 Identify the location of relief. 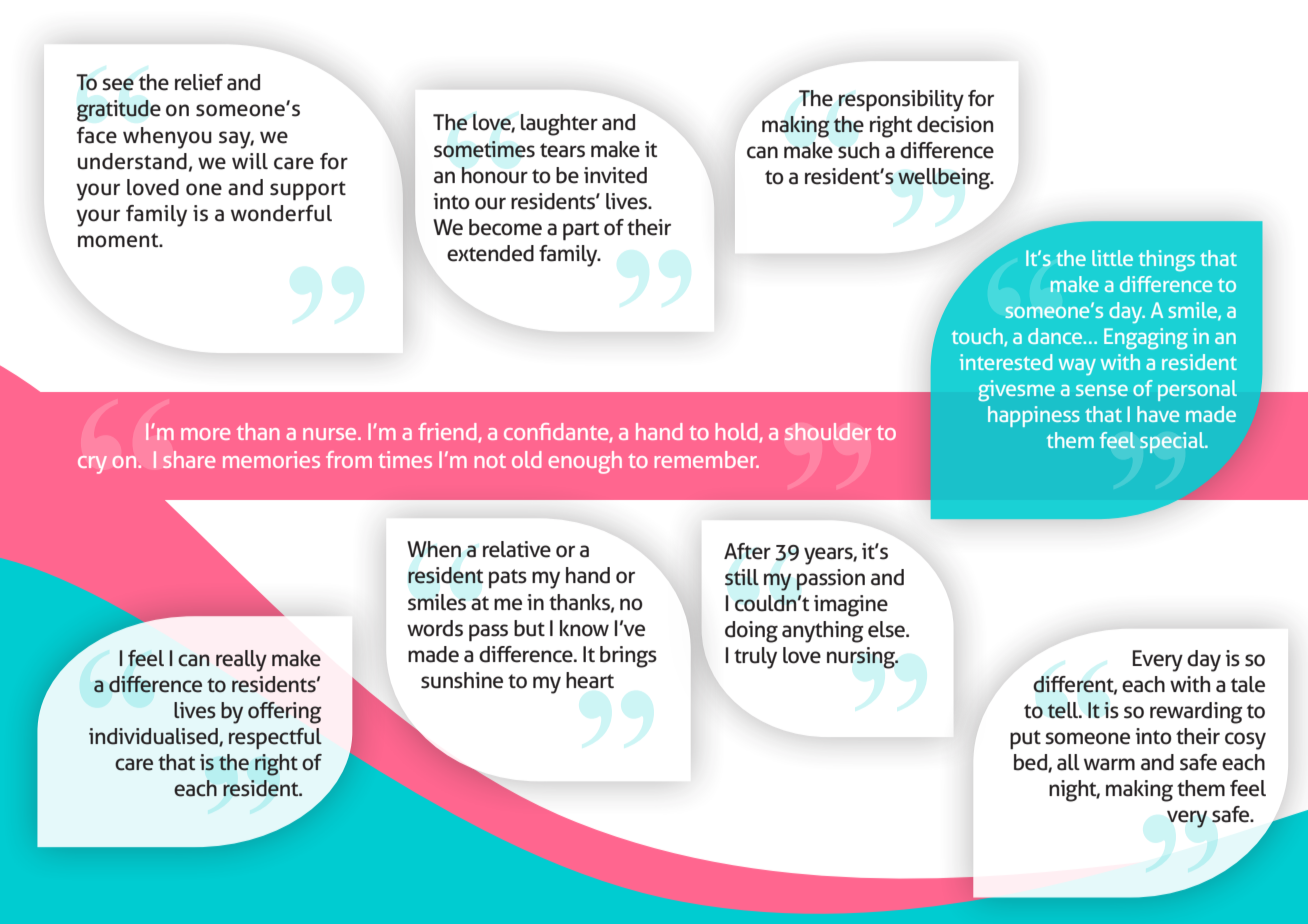
(199, 82).
